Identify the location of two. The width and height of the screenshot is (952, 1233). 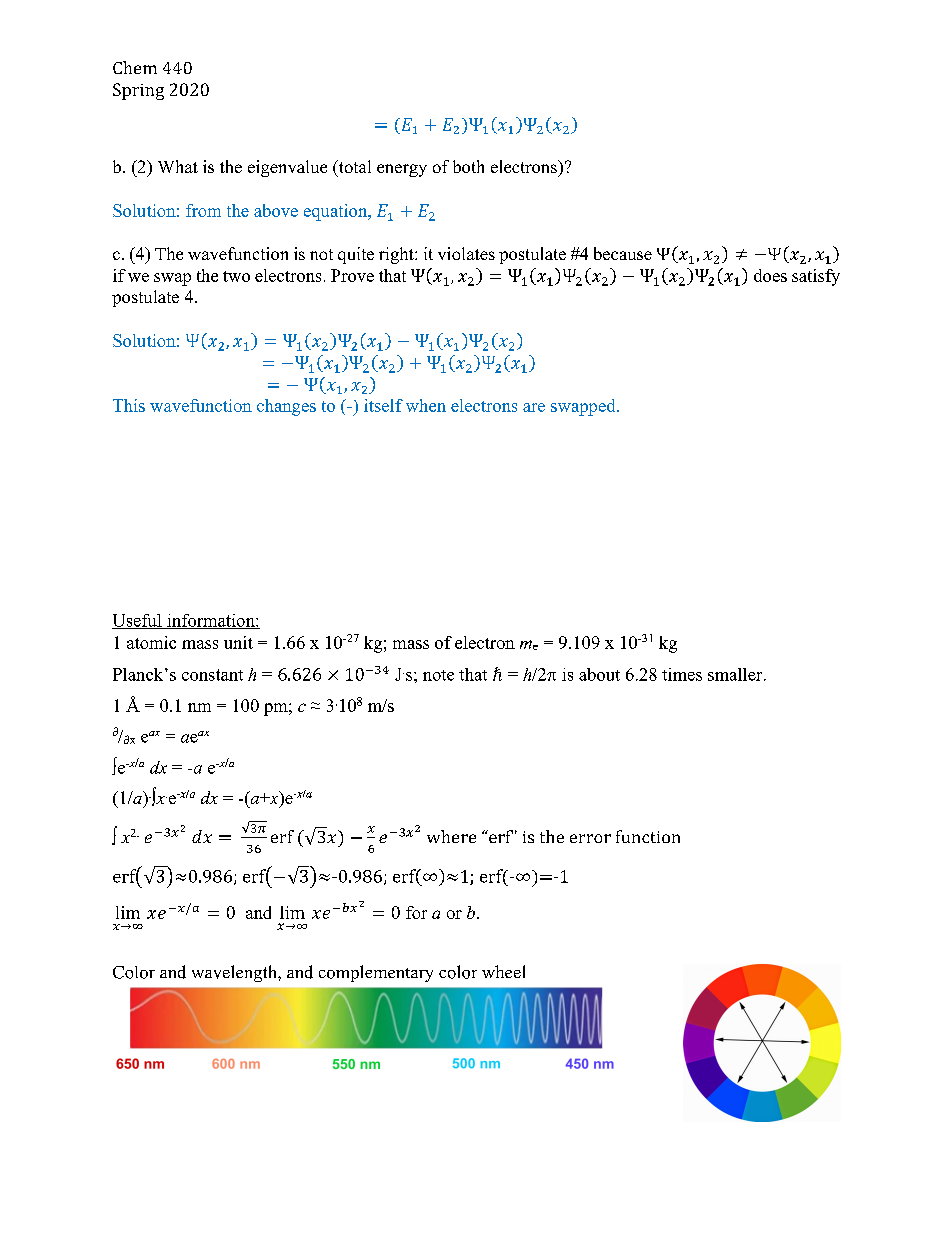
(236, 276).
